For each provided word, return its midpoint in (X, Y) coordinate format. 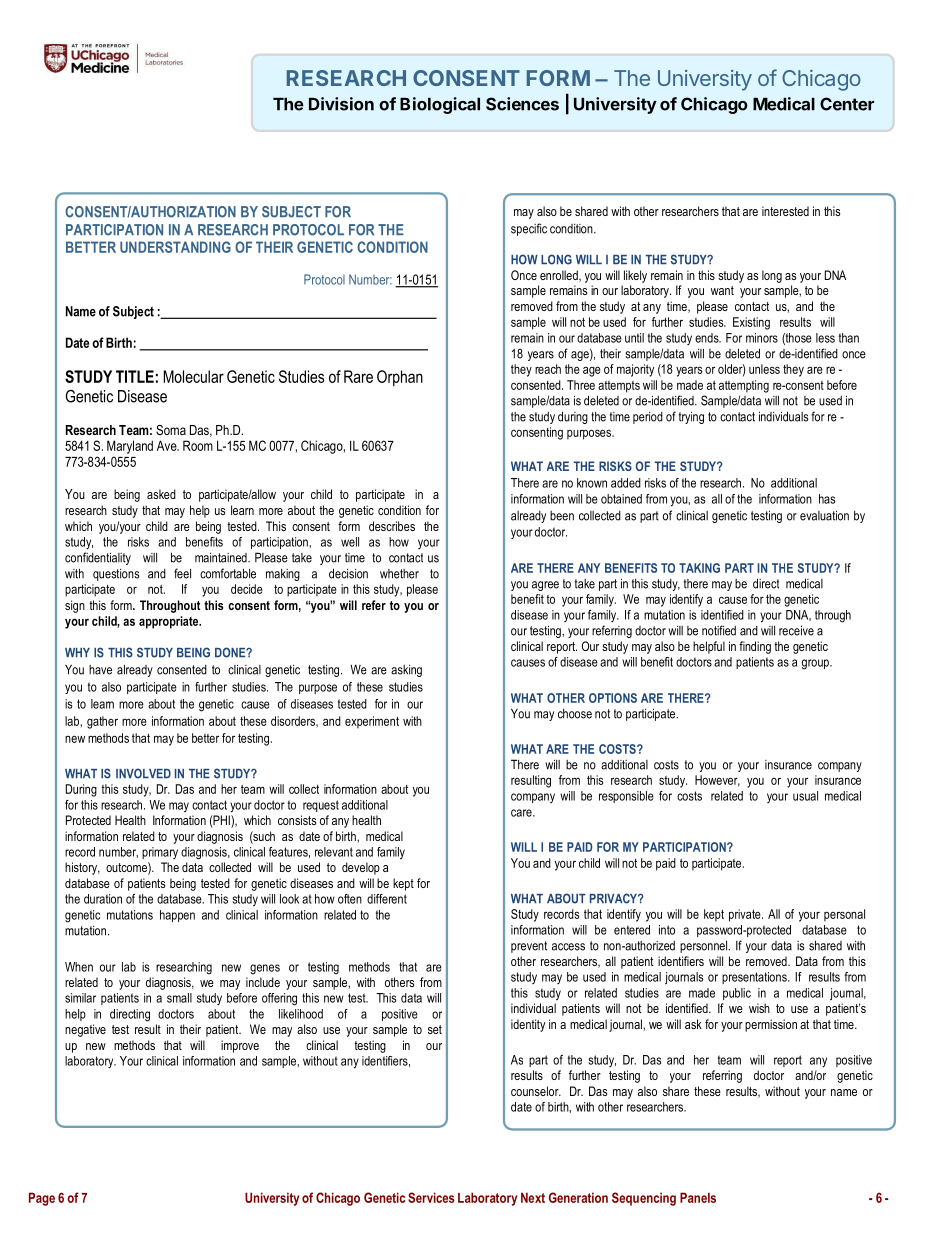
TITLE (135, 376)
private (746, 915)
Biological (440, 105)
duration (103, 899)
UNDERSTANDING (175, 247)
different (387, 899)
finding (755, 647)
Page (42, 1199)
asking (406, 671)
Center (847, 104)
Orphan (400, 378)
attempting (744, 386)
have (100, 670)
